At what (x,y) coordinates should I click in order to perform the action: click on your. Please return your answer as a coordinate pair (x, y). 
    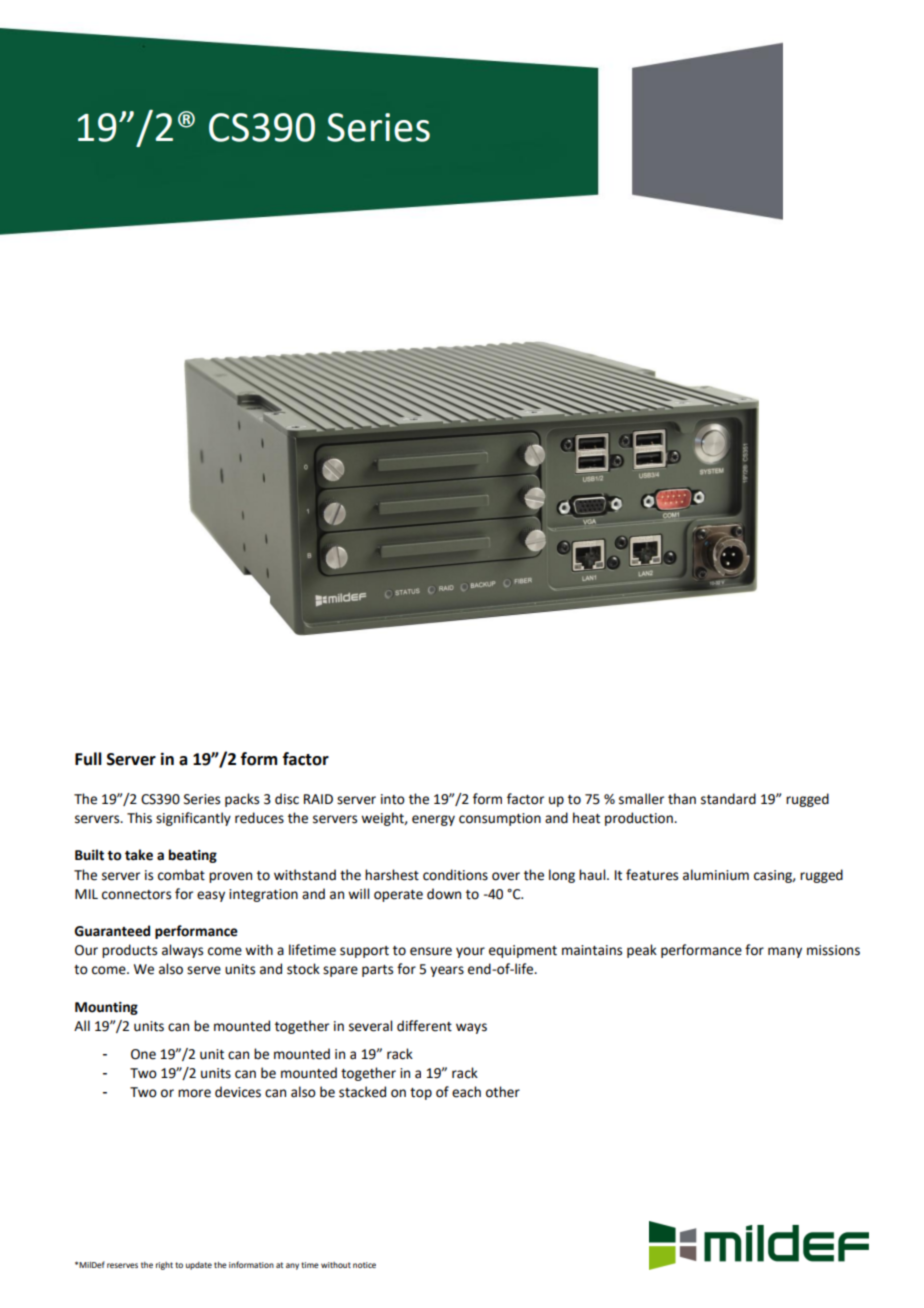
    Looking at the image, I should click on (470, 952).
